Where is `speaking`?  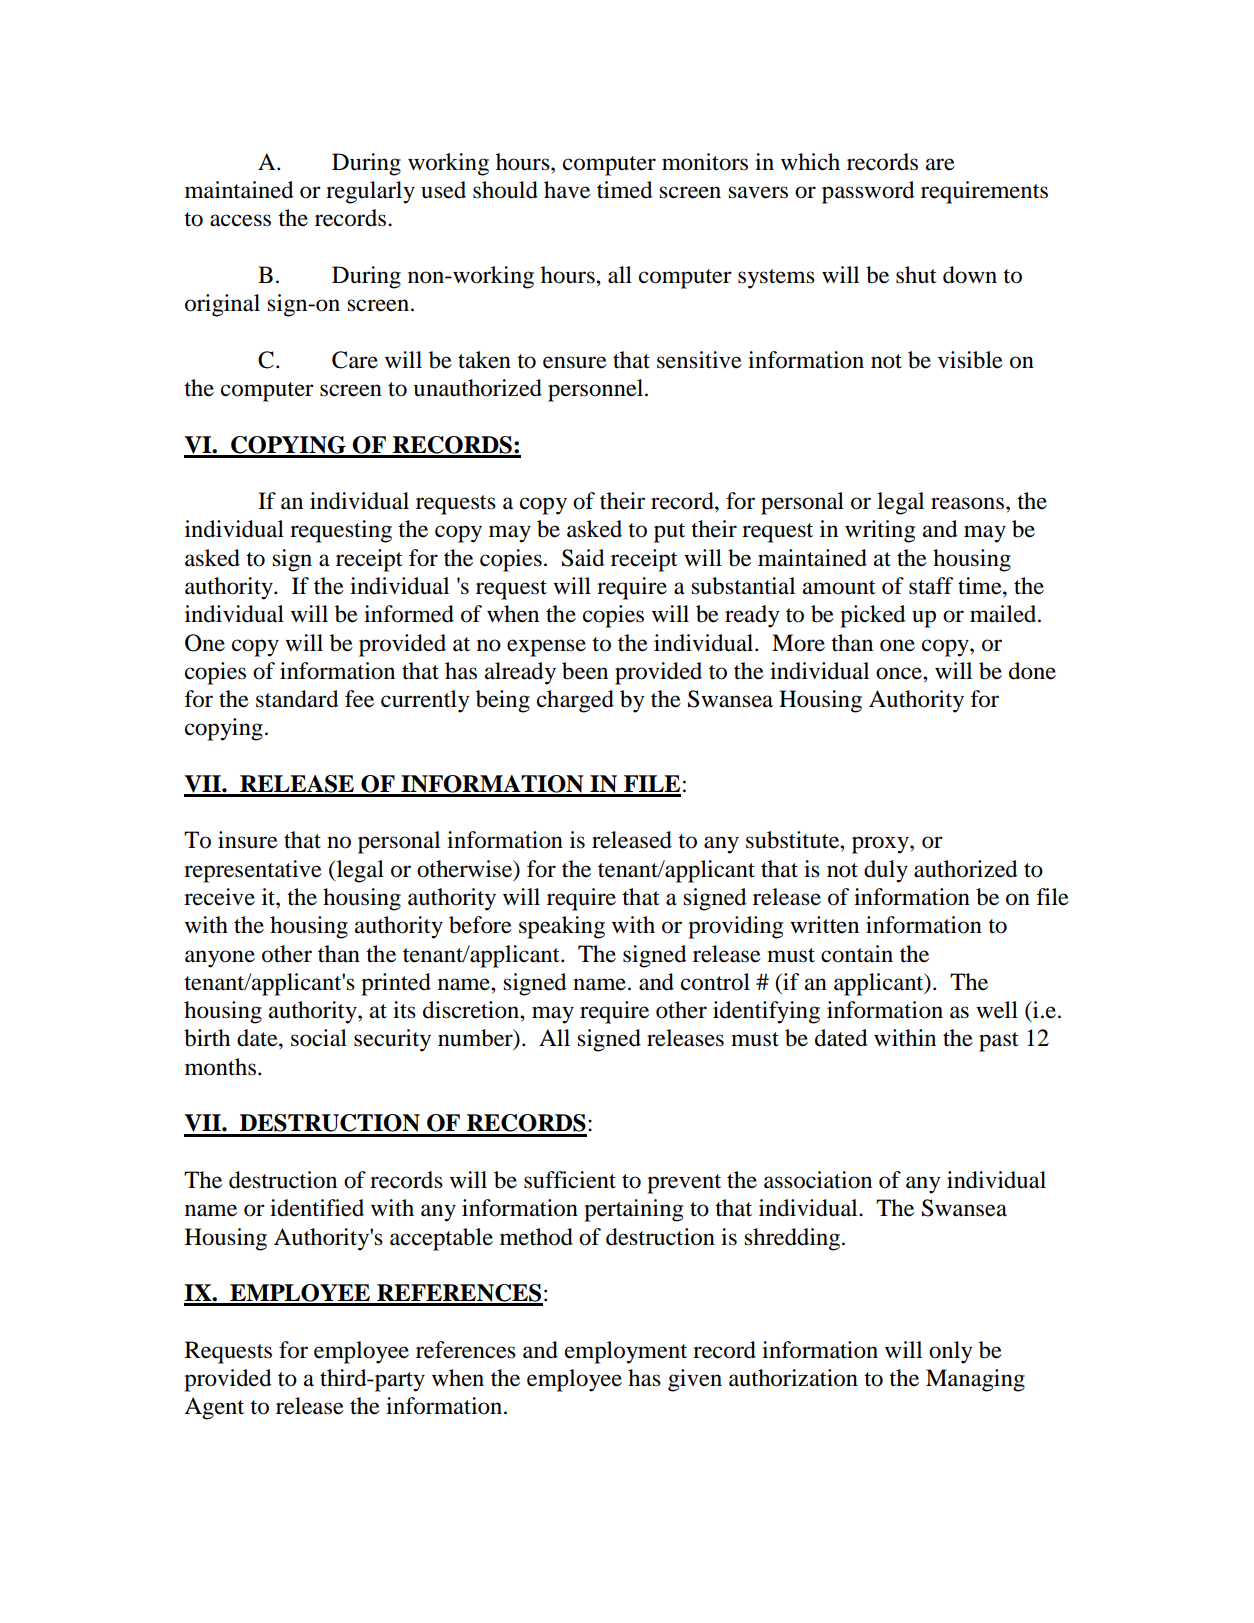 speaking is located at coordinates (562, 927).
